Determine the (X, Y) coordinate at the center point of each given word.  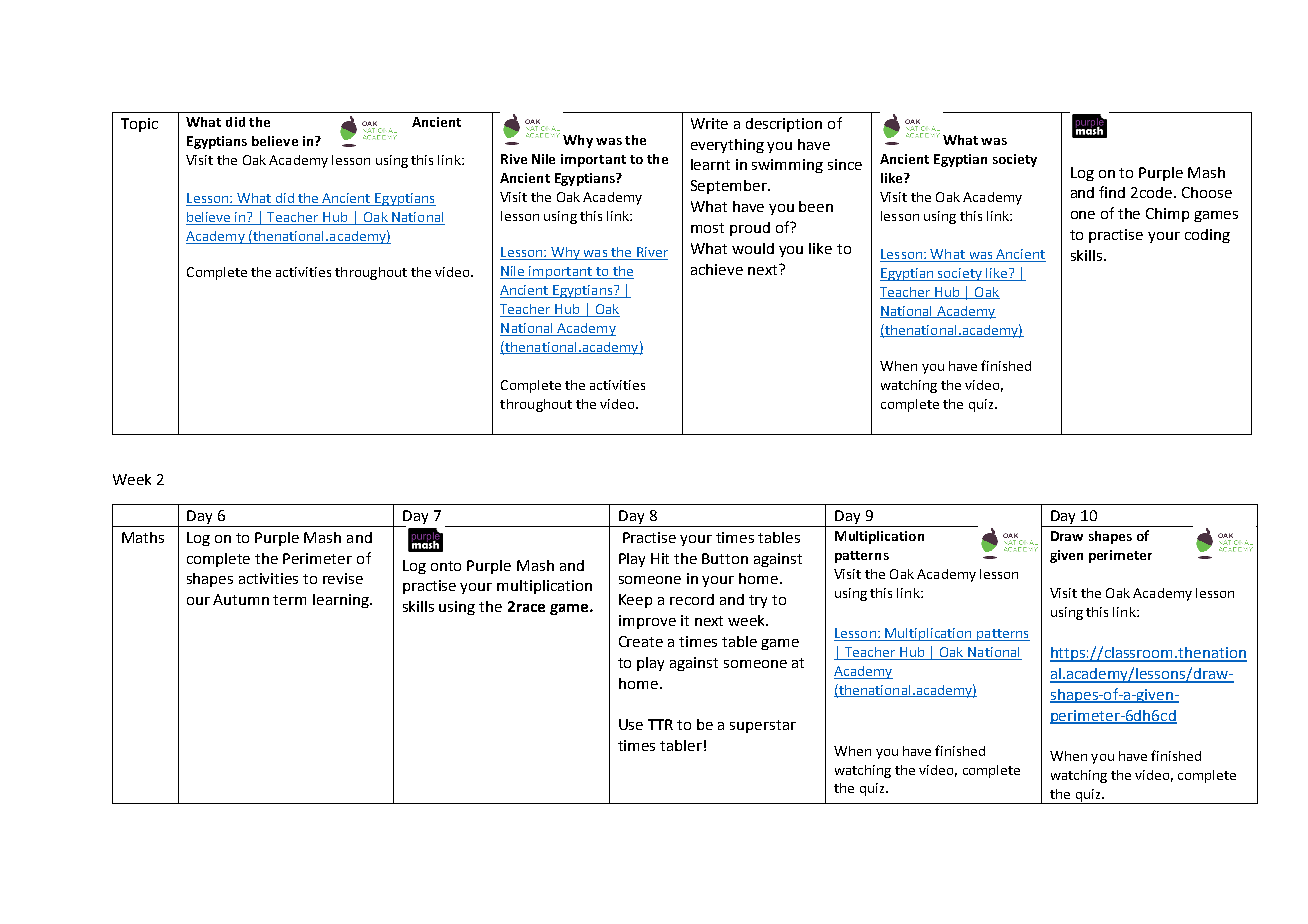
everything (727, 146)
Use (631, 724)
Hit (660, 558)
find (1112, 192)
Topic (139, 125)
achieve (717, 269)
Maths (143, 537)
